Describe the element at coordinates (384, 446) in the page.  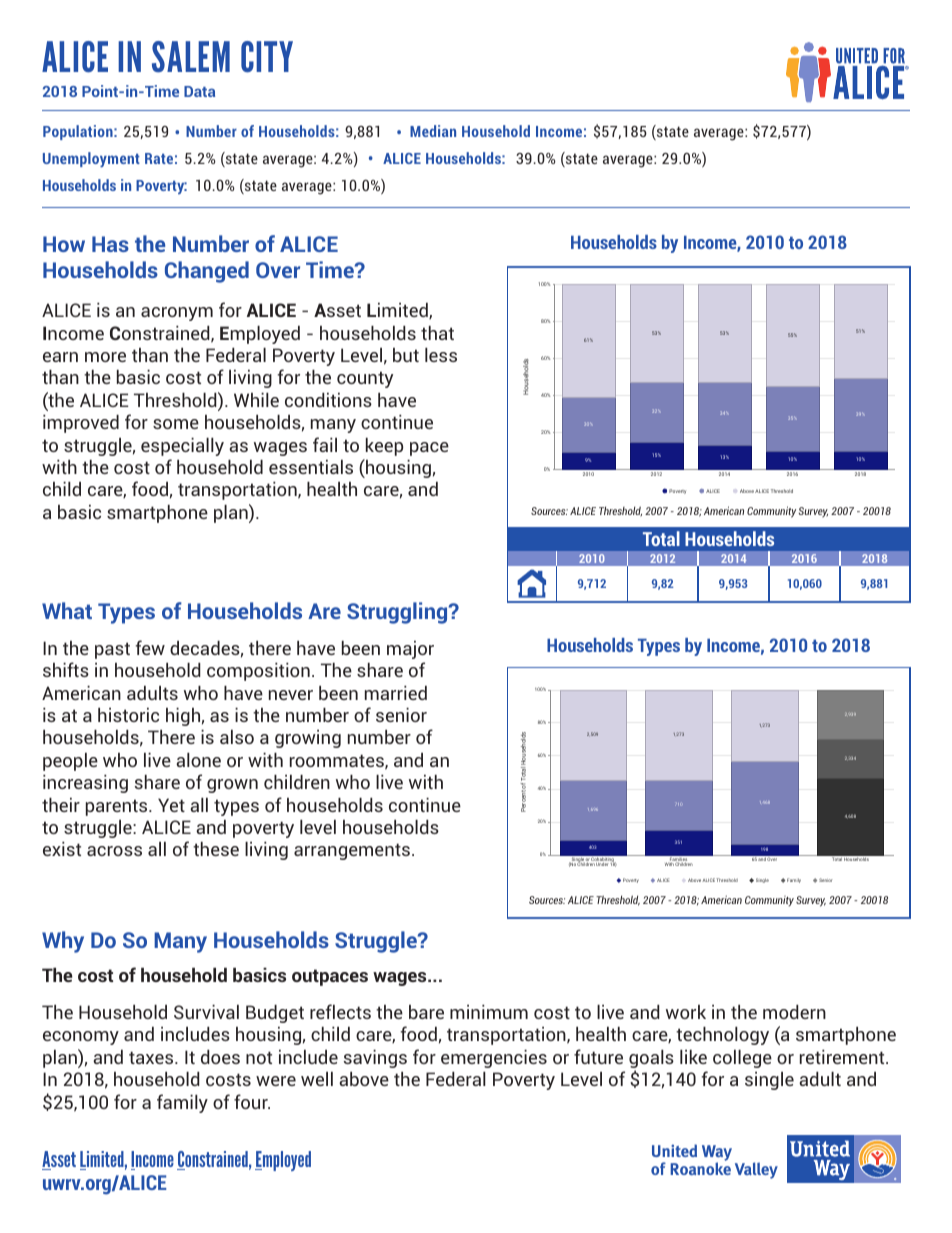
I see `keep` at that location.
